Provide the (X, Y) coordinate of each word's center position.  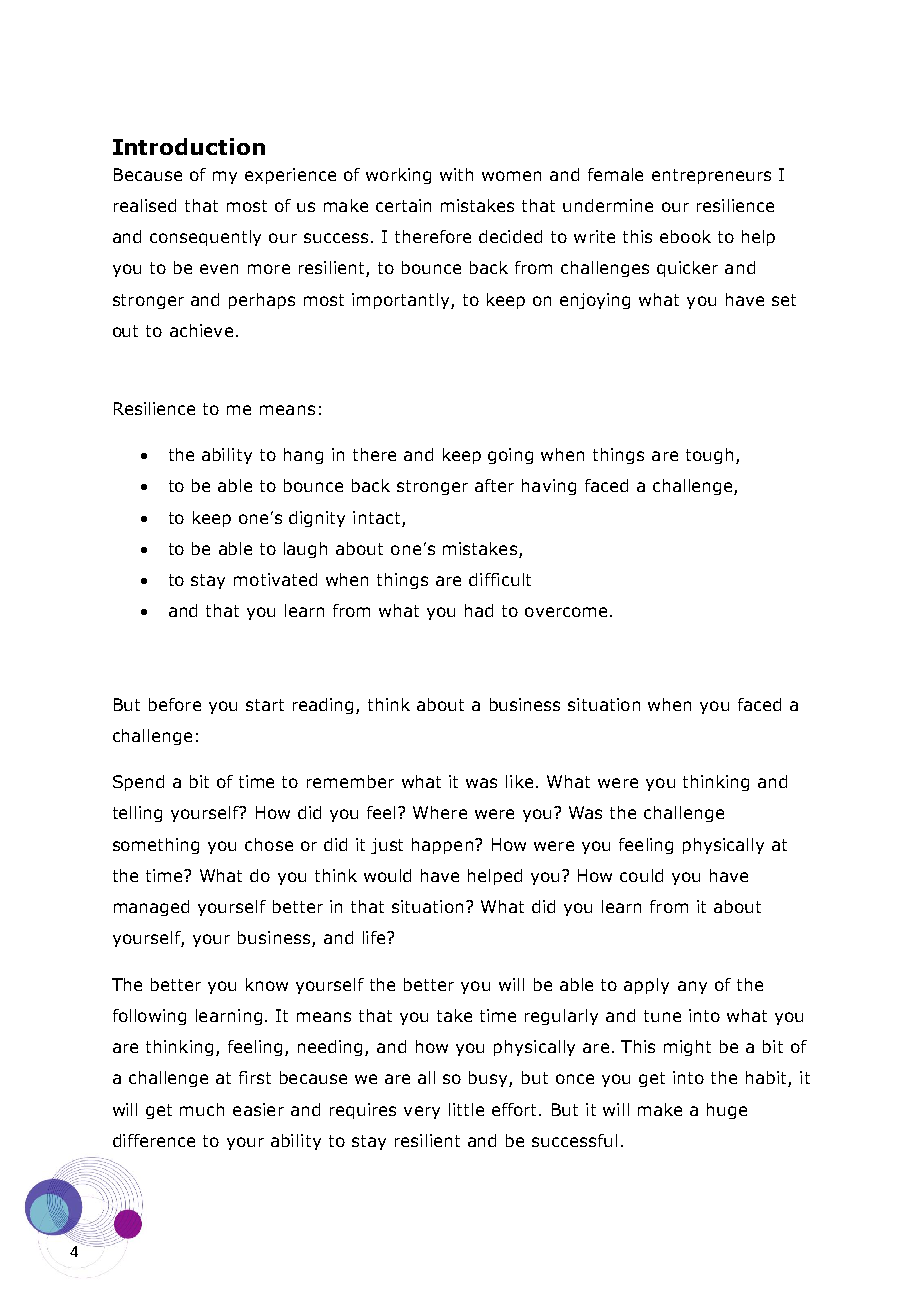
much (202, 1109)
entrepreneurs (711, 176)
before (175, 704)
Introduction (189, 146)
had (479, 610)
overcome (566, 612)
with (456, 174)
